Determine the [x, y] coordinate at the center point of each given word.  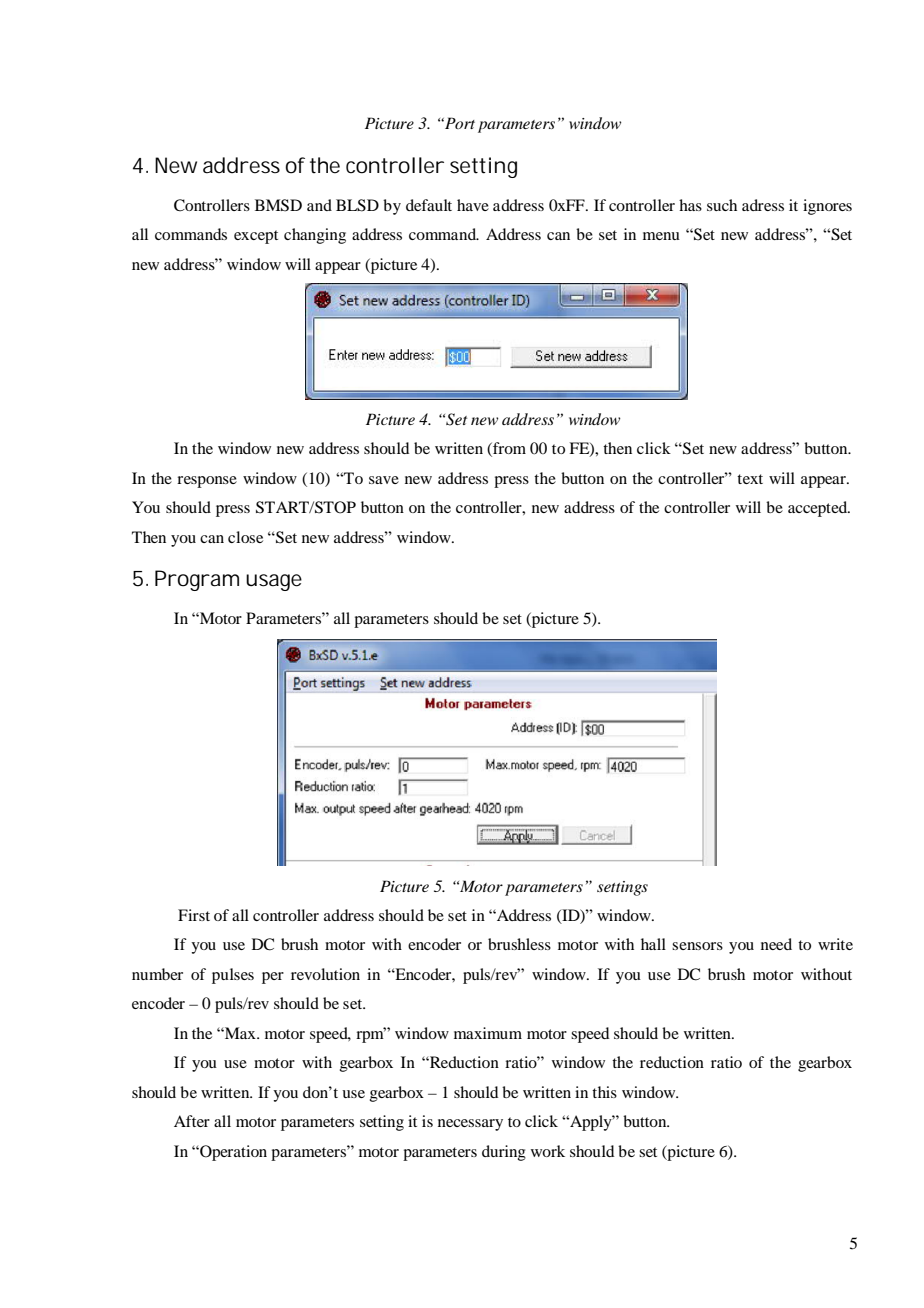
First [194, 915]
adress [763, 205]
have [473, 205]
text [750, 479]
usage [274, 582]
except [256, 237]
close [245, 537]
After [192, 1121]
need [776, 944]
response [207, 482]
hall [653, 944]
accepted [819, 509]
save [384, 480]
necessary [470, 1125]
